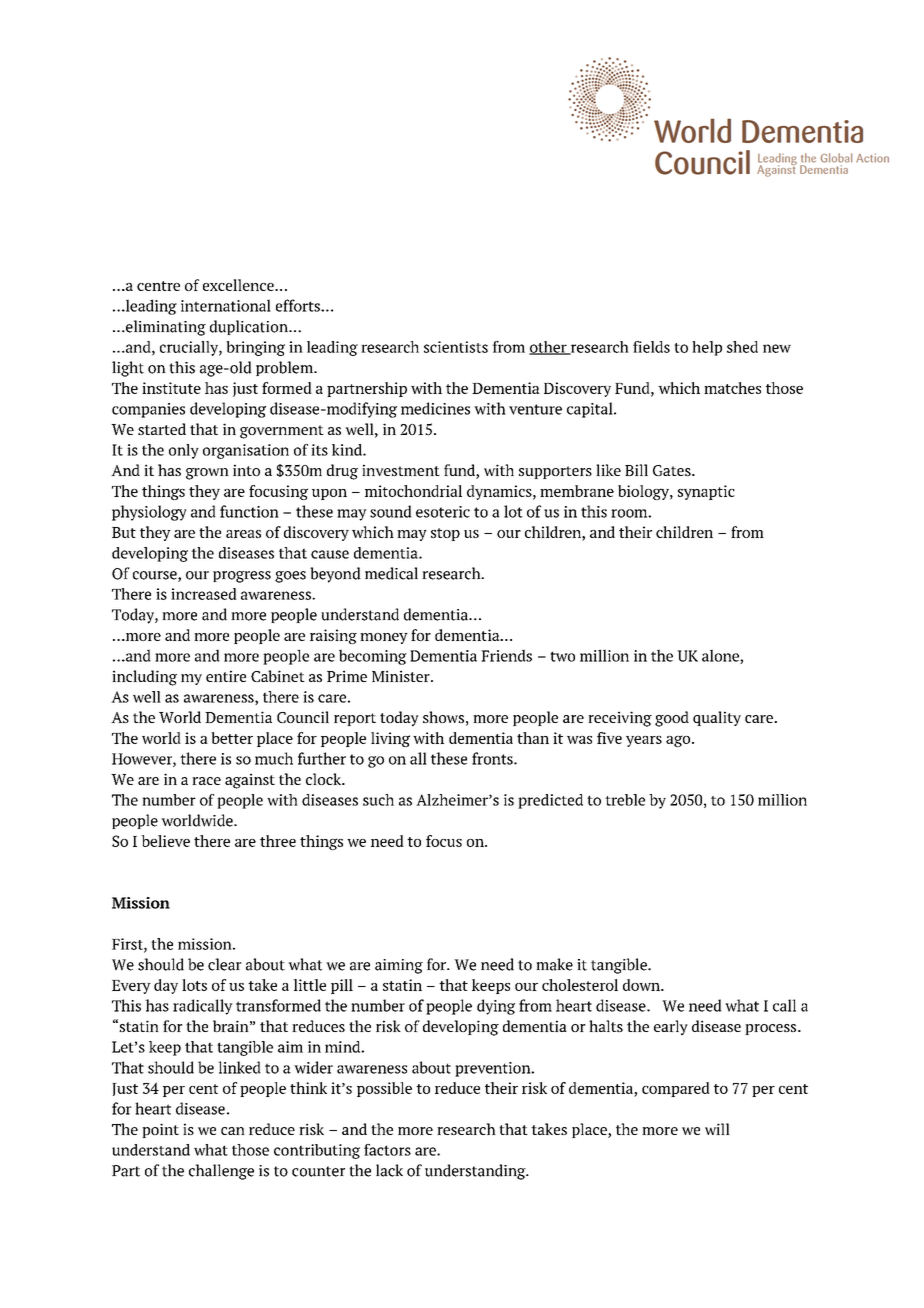 The height and width of the screenshot is (1308, 924). I want to click on can, so click(233, 1131).
